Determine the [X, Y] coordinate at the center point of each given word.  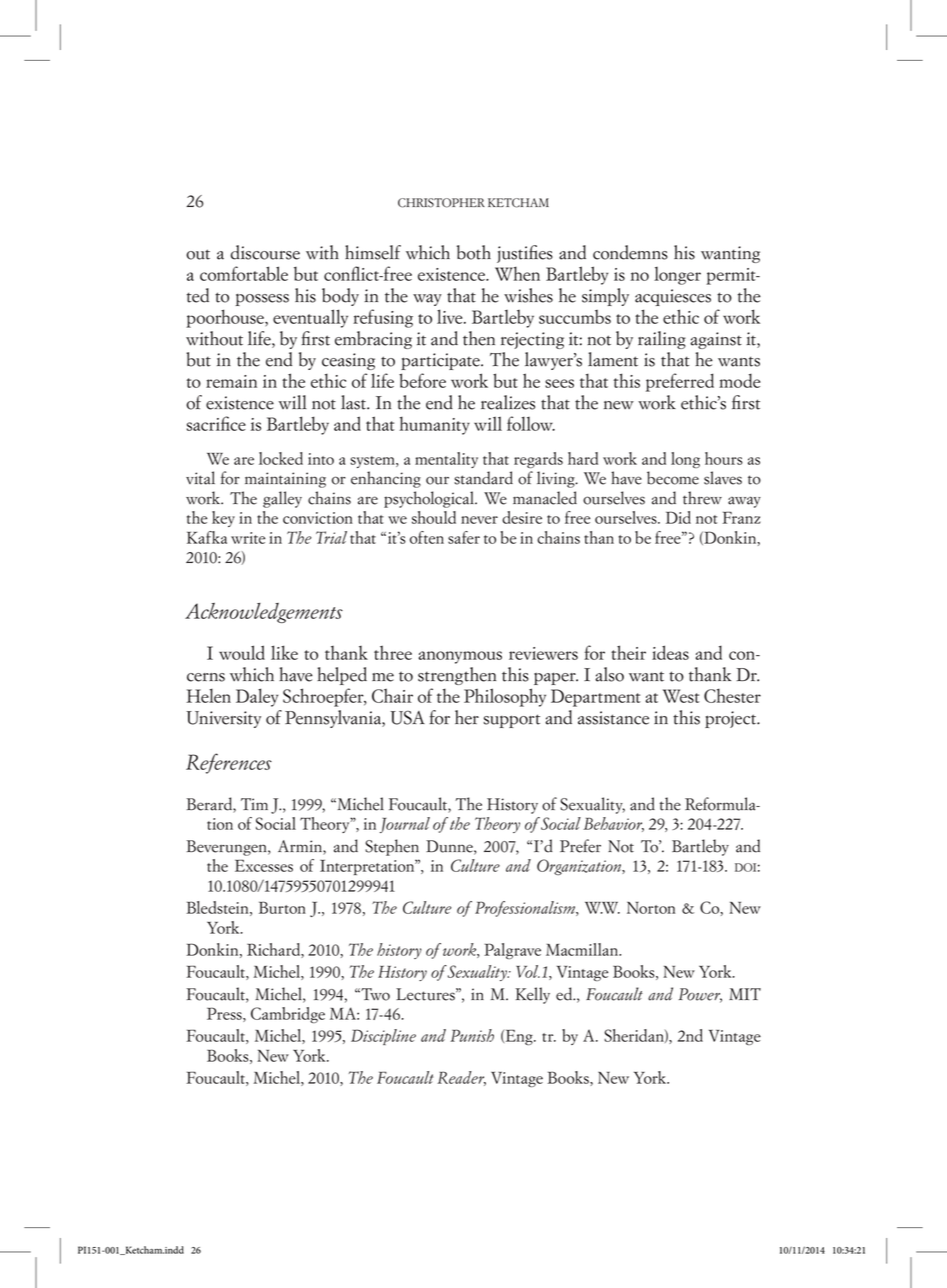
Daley [257, 697]
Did [678, 517]
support [511, 721]
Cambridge [288, 1015]
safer [464, 537]
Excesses [264, 865]
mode [740, 380]
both [474, 252]
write [248, 538]
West [681, 696]
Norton [651, 908]
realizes [508, 402]
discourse [265, 252]
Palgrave [512, 951]
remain [231, 381]
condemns [630, 252]
